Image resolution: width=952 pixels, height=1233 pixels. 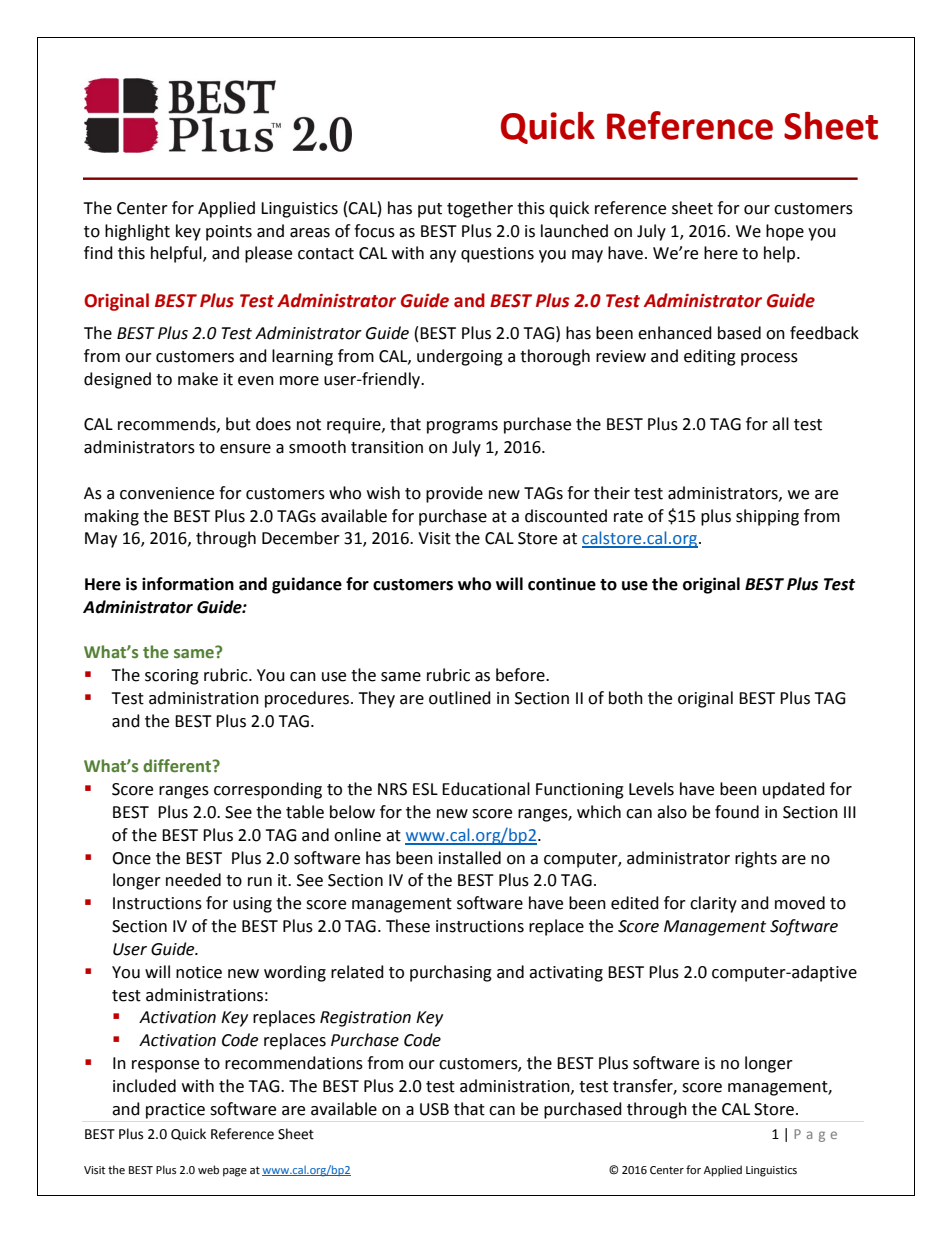 What do you see at coordinates (188, 584) in the screenshot?
I see `information` at bounding box center [188, 584].
